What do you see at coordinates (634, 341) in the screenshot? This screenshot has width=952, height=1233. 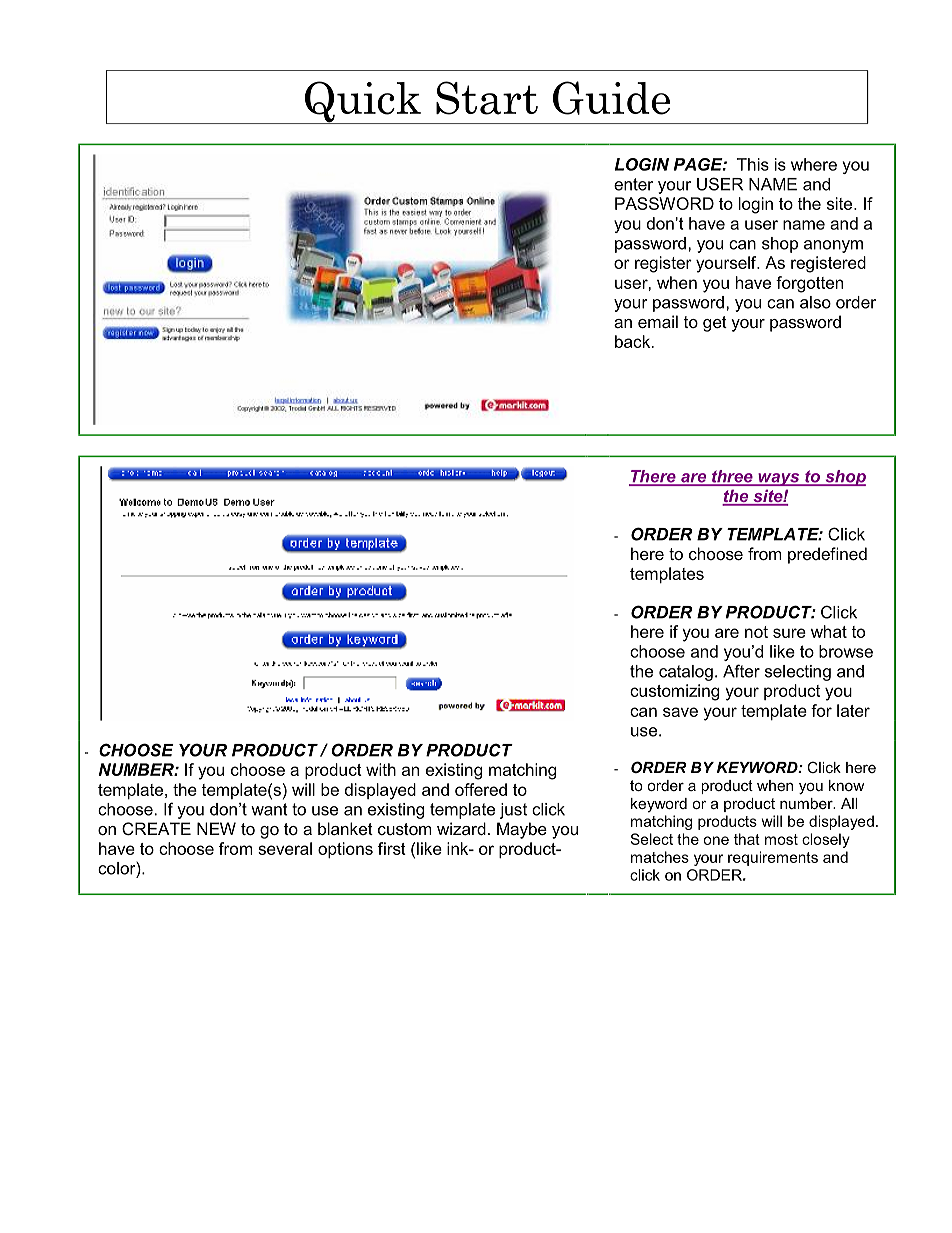 I see `back` at bounding box center [634, 341].
